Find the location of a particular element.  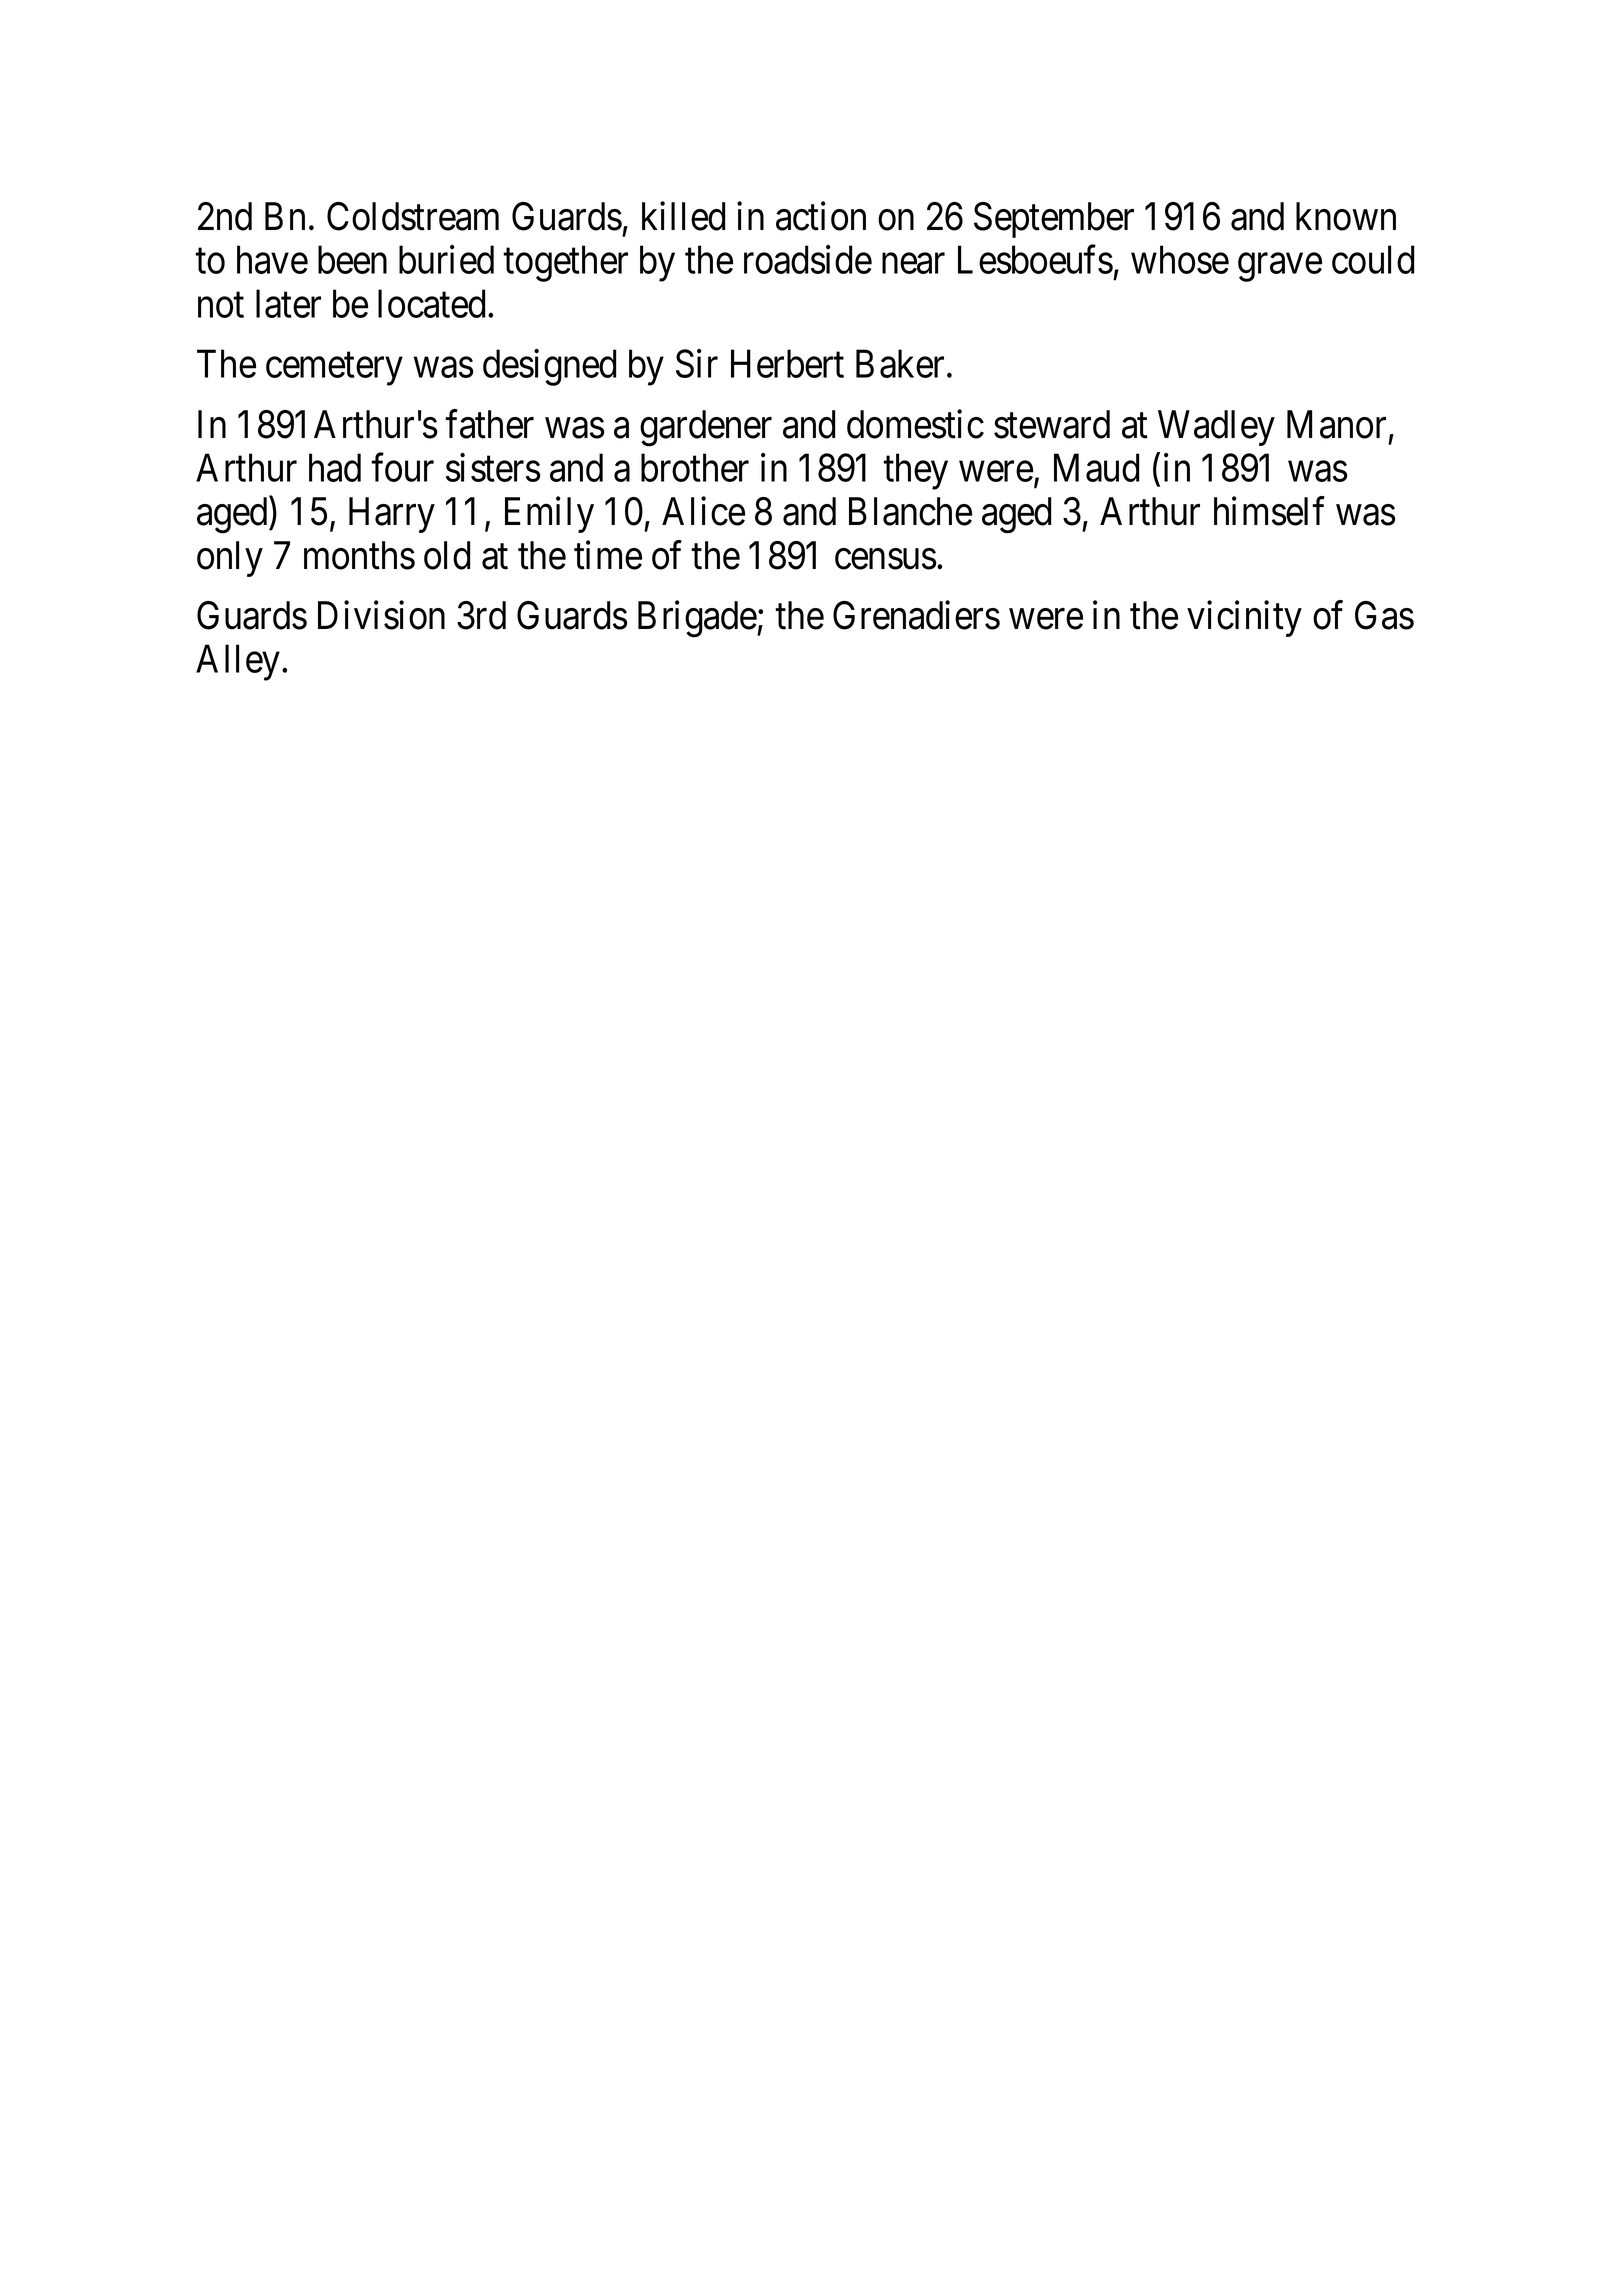

Alley is located at coordinates (238, 662).
